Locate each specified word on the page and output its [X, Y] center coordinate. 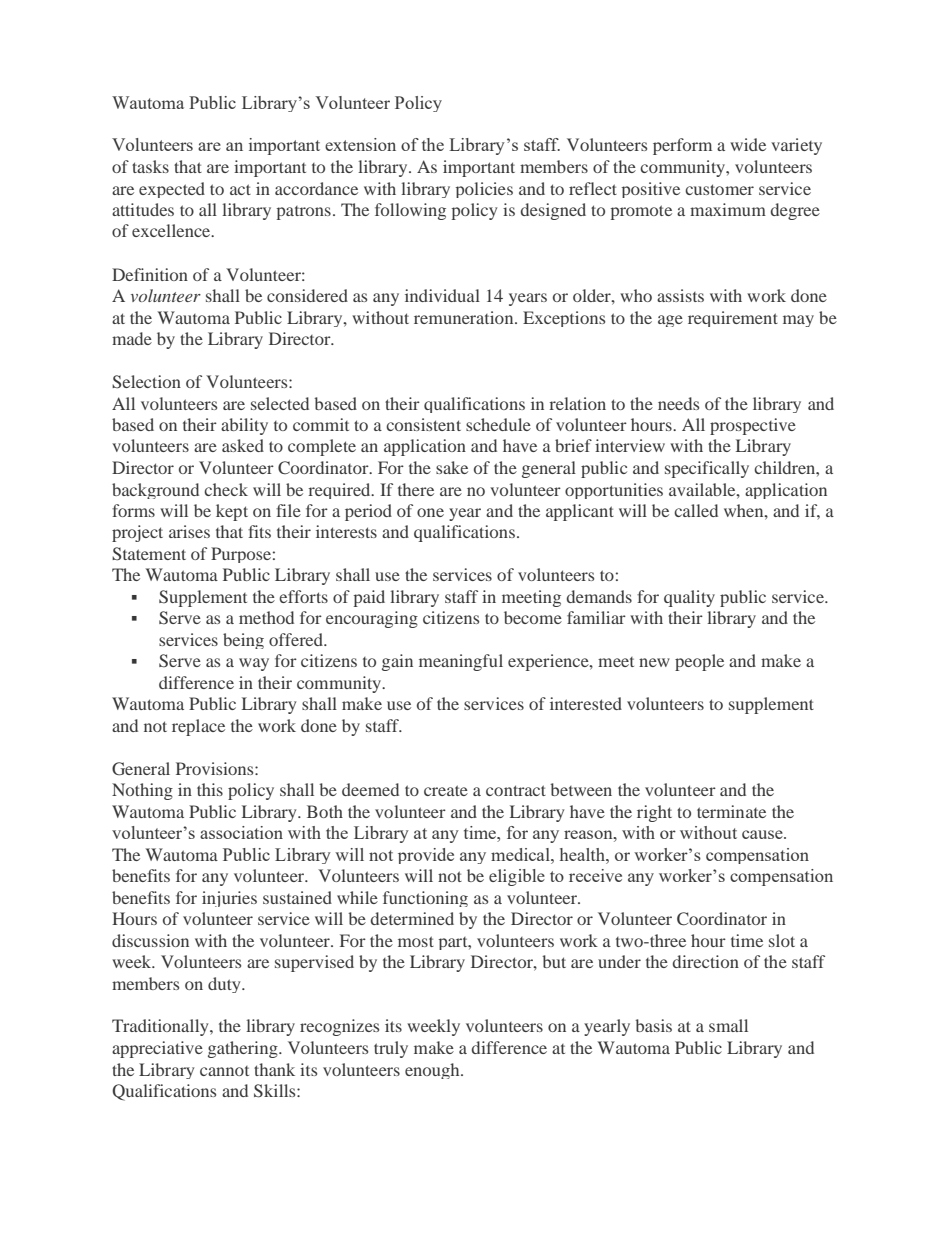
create [446, 790]
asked [243, 445]
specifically [707, 469]
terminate [731, 811]
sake [452, 467]
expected [172, 190]
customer [719, 189]
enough [433, 1071]
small [728, 1025]
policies [484, 190]
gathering [244, 1049]
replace [198, 727]
